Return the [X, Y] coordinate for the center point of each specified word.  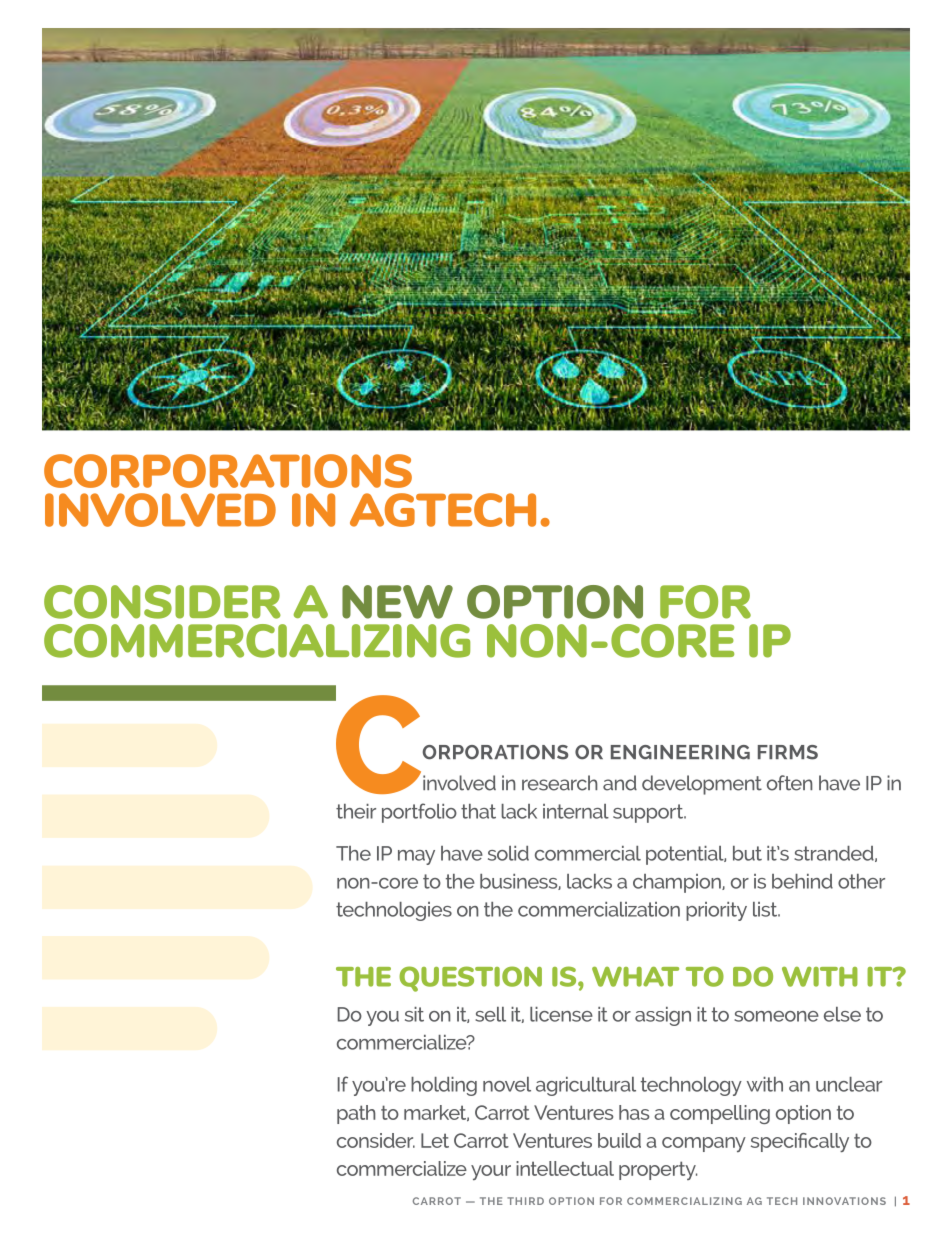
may [416, 857]
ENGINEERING [680, 752]
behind [802, 881]
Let [435, 1140]
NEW [397, 602]
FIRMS [788, 752]
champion [678, 883]
